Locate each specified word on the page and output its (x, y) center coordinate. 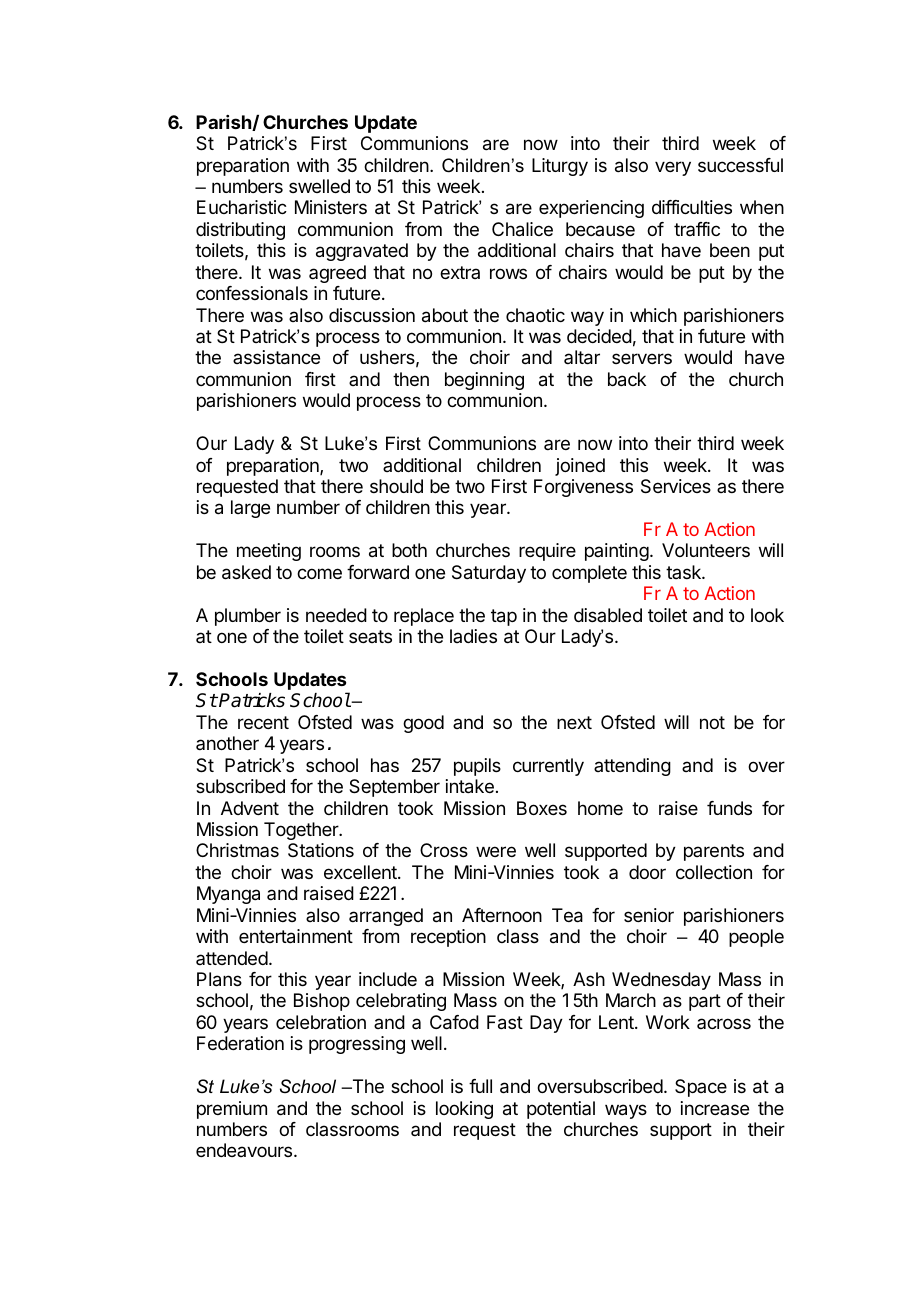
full (480, 1086)
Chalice (522, 229)
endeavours (245, 1150)
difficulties (692, 207)
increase (715, 1108)
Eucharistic (242, 207)
